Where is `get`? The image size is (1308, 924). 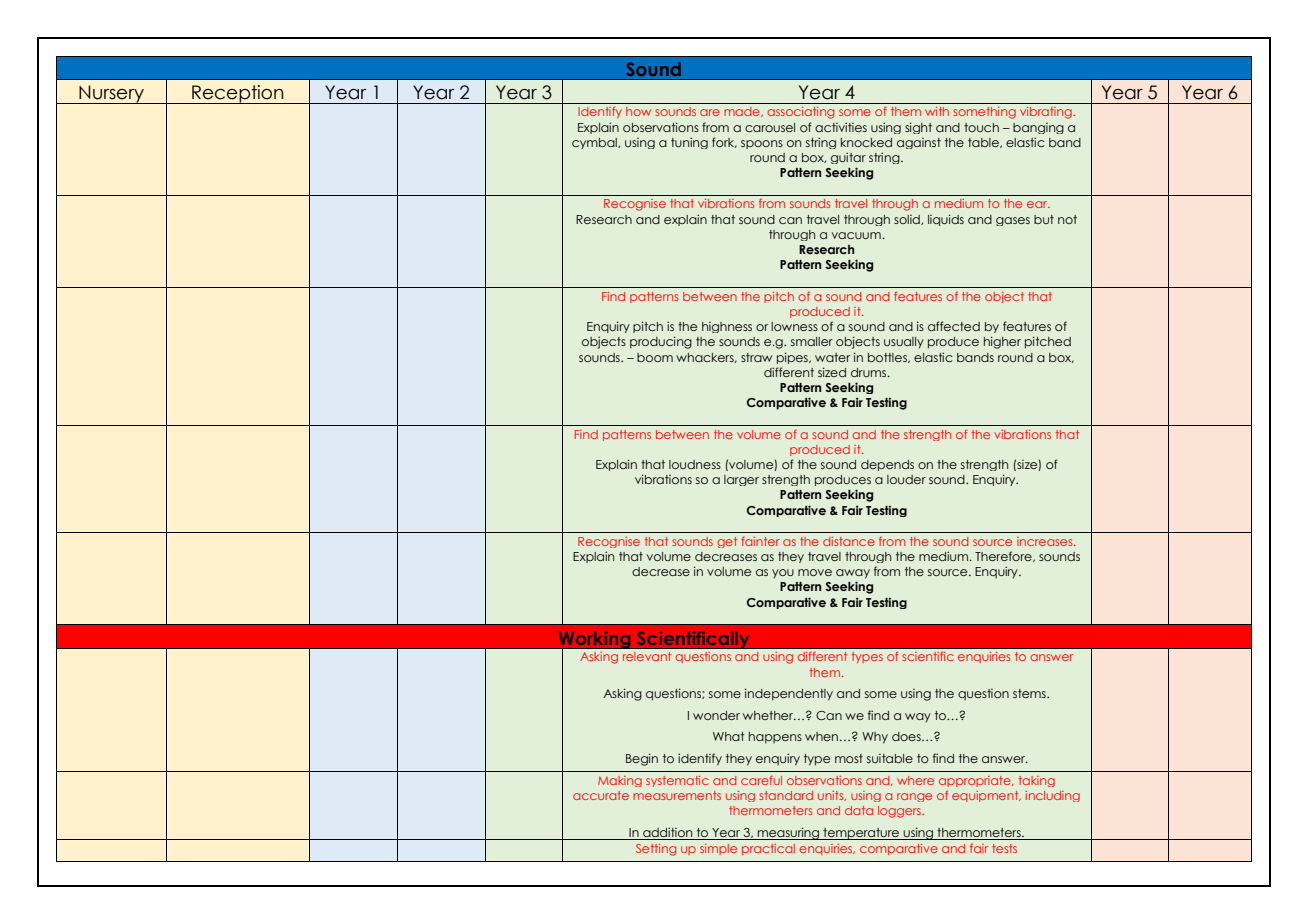
get is located at coordinates (727, 542).
